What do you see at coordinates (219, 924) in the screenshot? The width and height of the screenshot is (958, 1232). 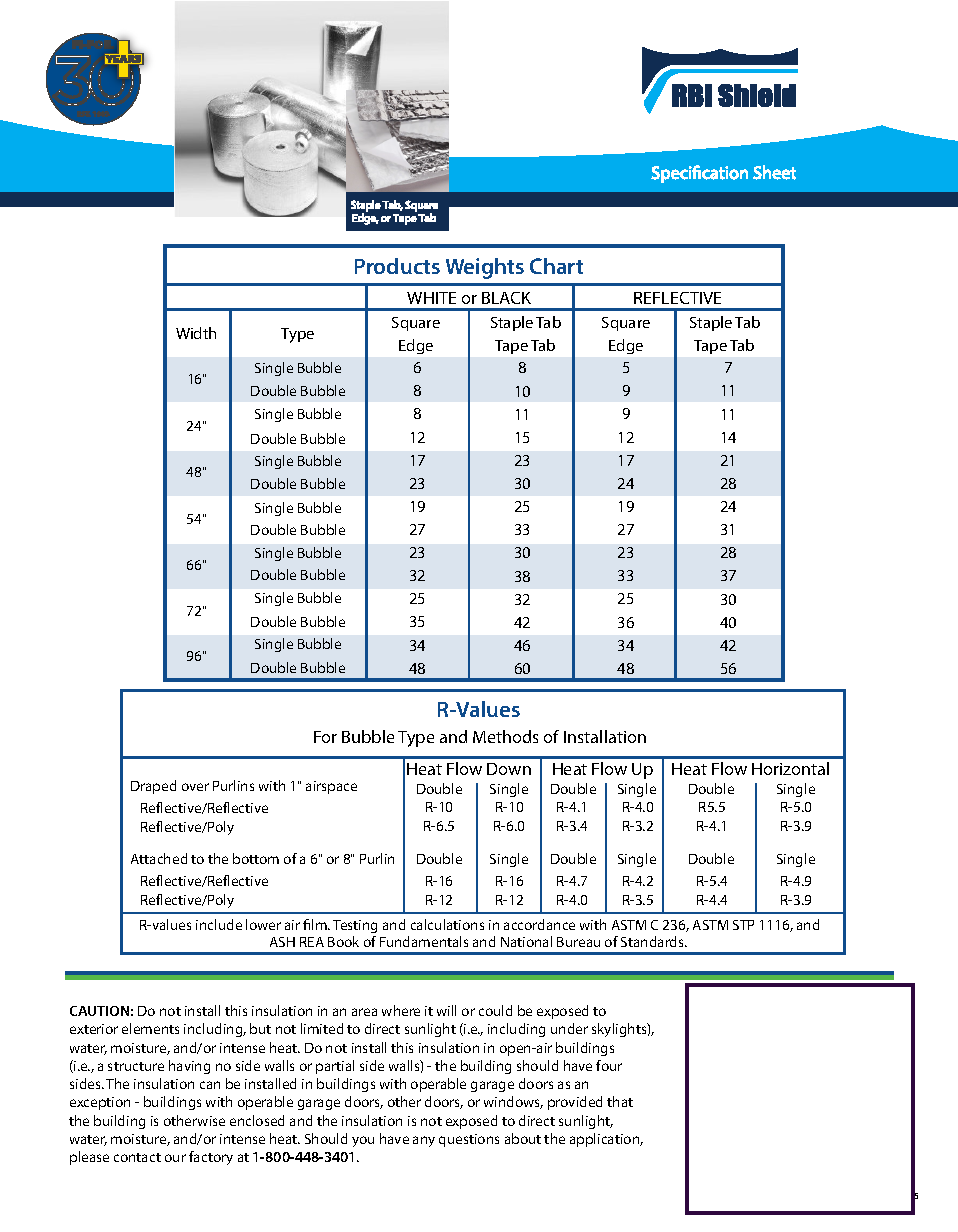 I see `include` at bounding box center [219, 924].
